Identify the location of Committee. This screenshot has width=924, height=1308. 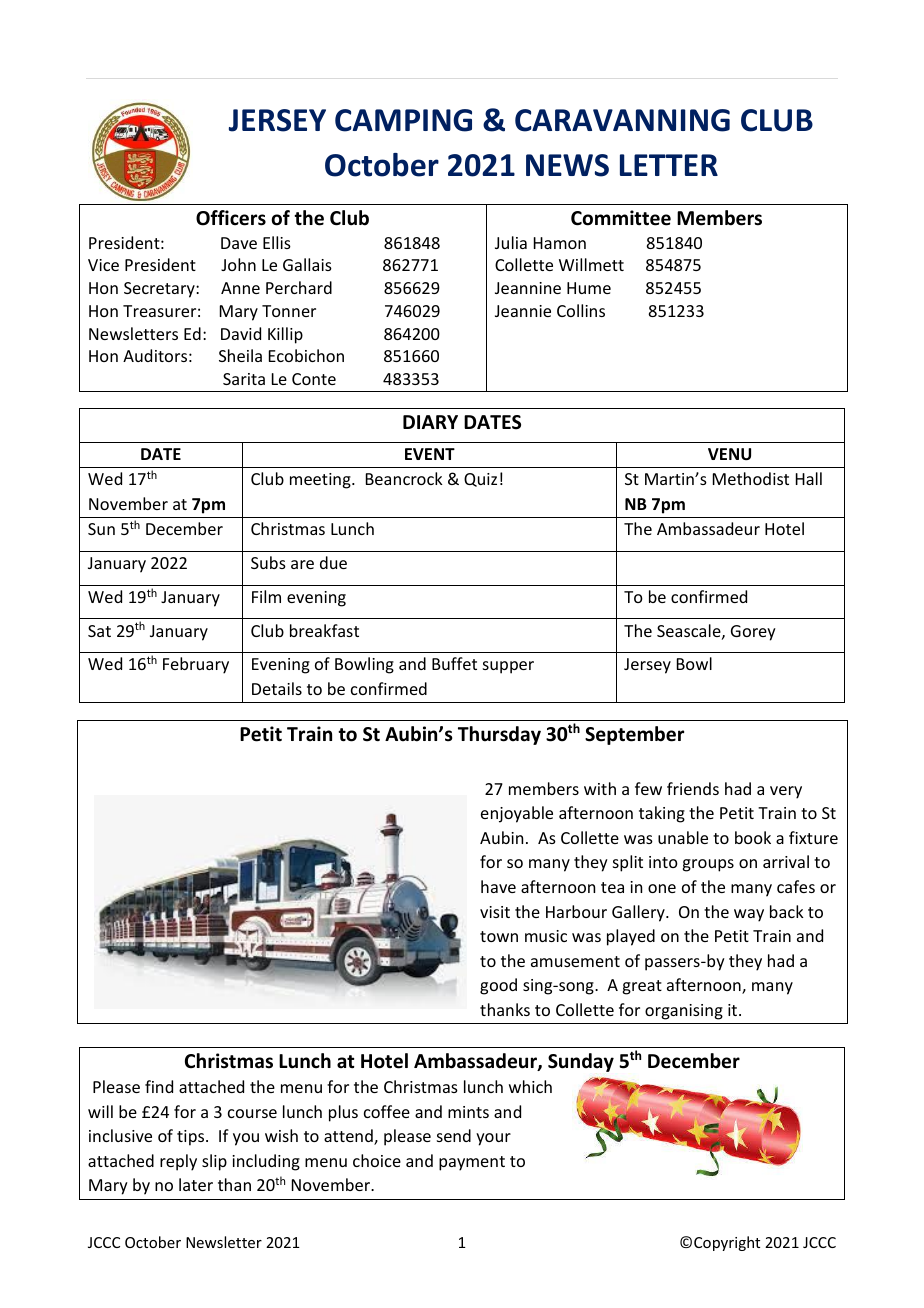
(621, 218).
